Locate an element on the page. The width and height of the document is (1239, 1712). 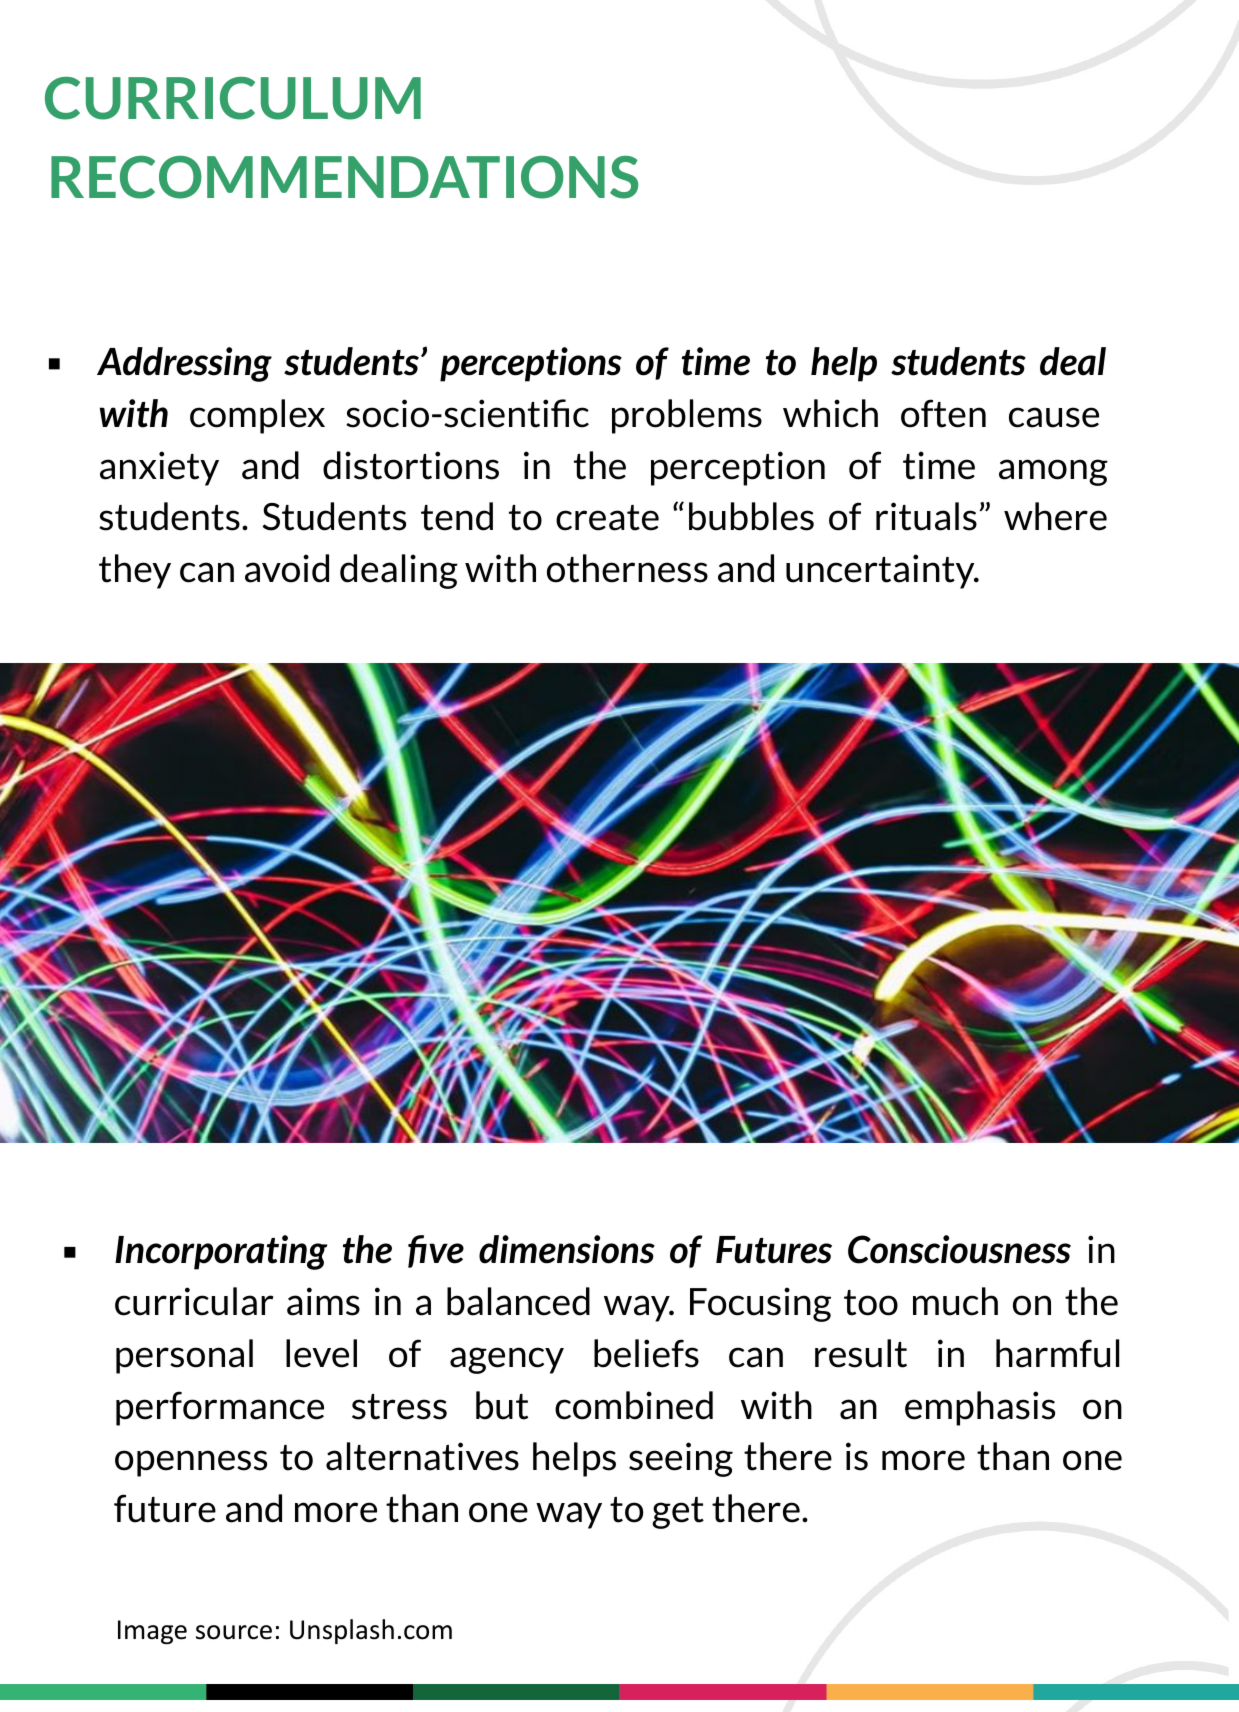
often is located at coordinates (943, 413).
